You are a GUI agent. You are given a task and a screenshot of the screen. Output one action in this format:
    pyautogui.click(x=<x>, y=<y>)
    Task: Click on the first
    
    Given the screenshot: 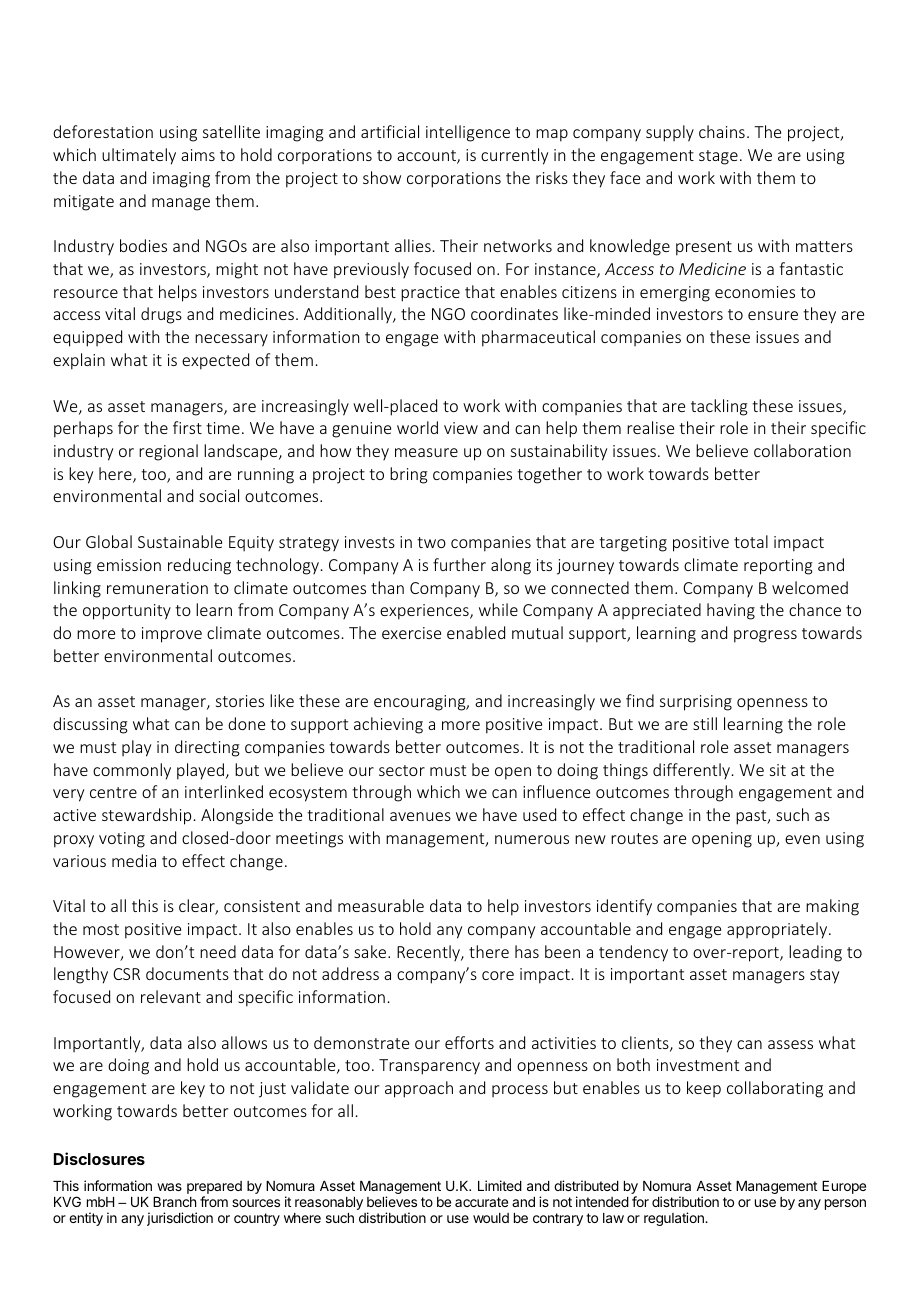 What is the action you would take?
    pyautogui.click(x=187, y=427)
